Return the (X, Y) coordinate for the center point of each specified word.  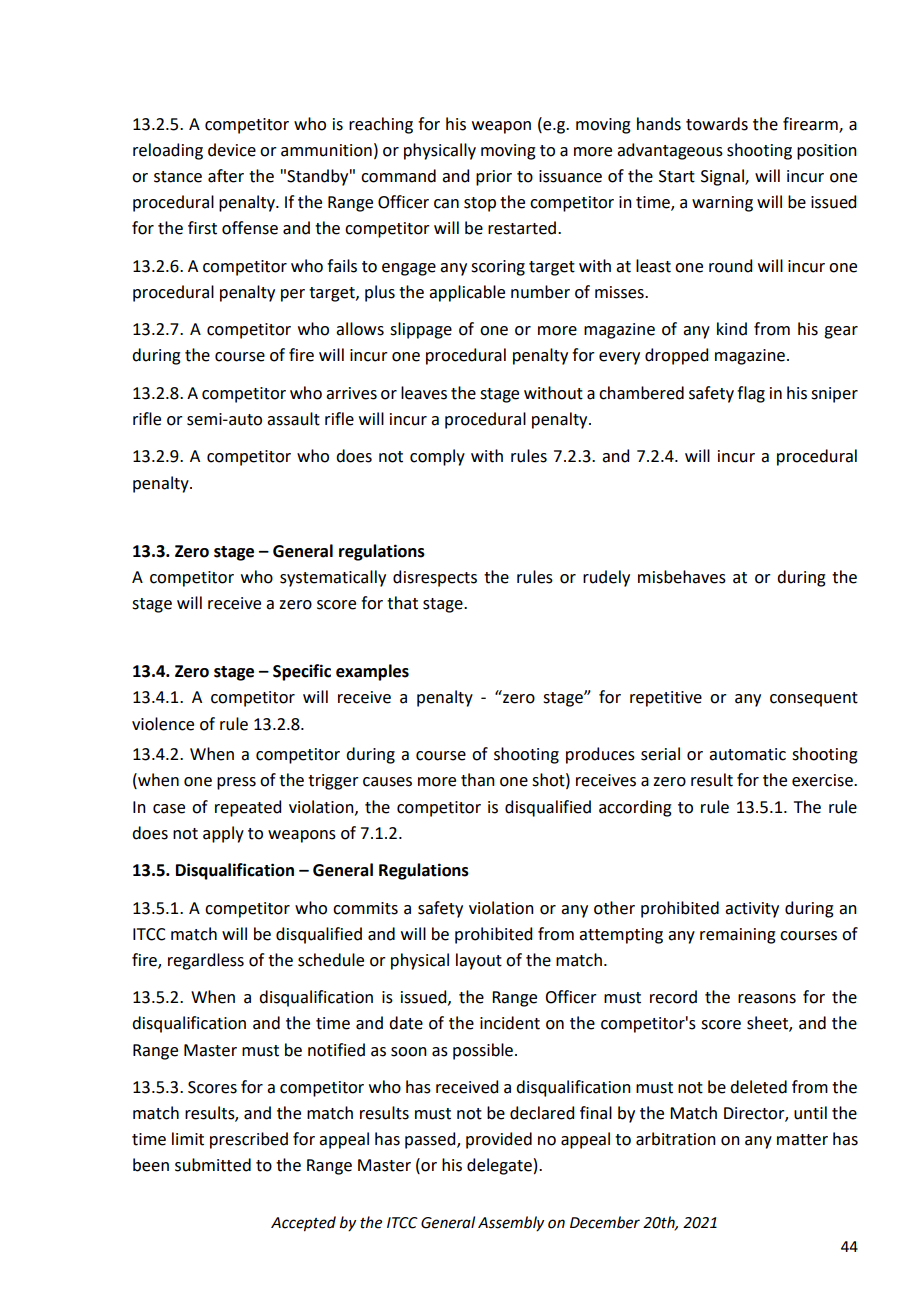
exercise (823, 780)
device (232, 150)
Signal (723, 177)
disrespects (435, 578)
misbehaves (682, 577)
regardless (206, 961)
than (478, 780)
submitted (213, 1165)
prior (494, 178)
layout (479, 961)
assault (293, 419)
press (236, 783)
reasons (767, 999)
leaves (424, 393)
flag (751, 394)
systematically (333, 578)
